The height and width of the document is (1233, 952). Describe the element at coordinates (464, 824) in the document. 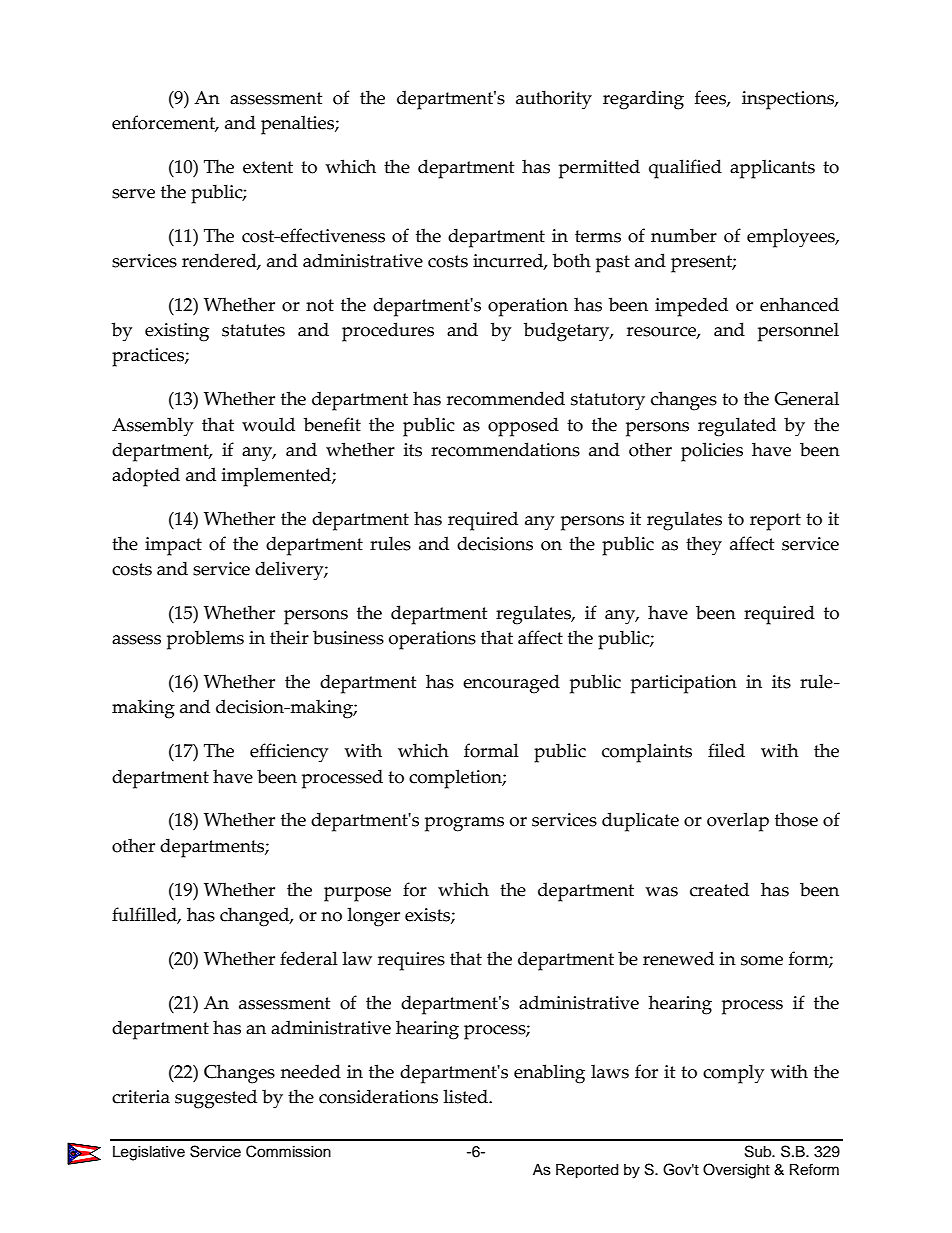

I see `programs` at that location.
